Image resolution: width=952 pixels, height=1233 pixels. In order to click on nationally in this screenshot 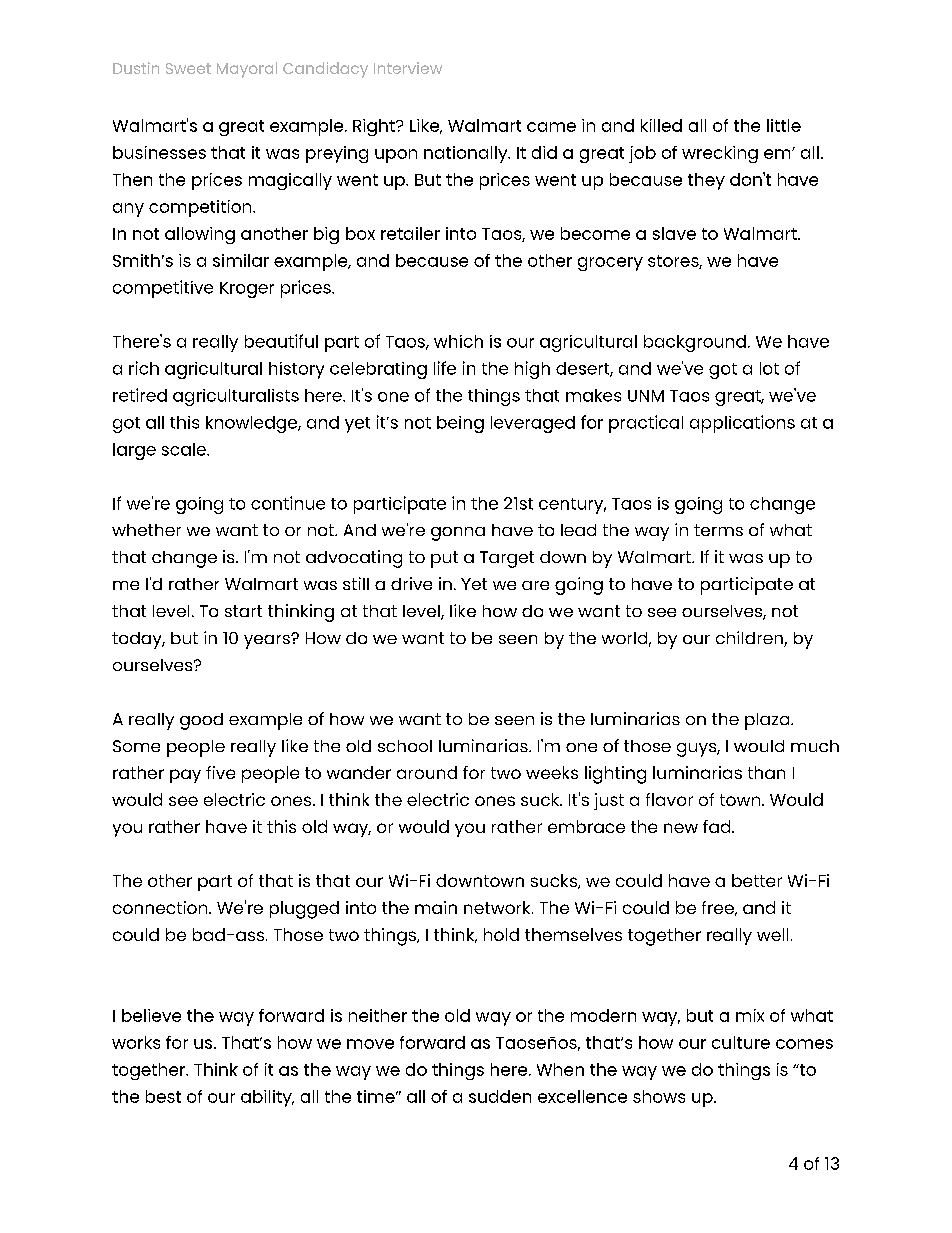, I will do `click(467, 154)`.
